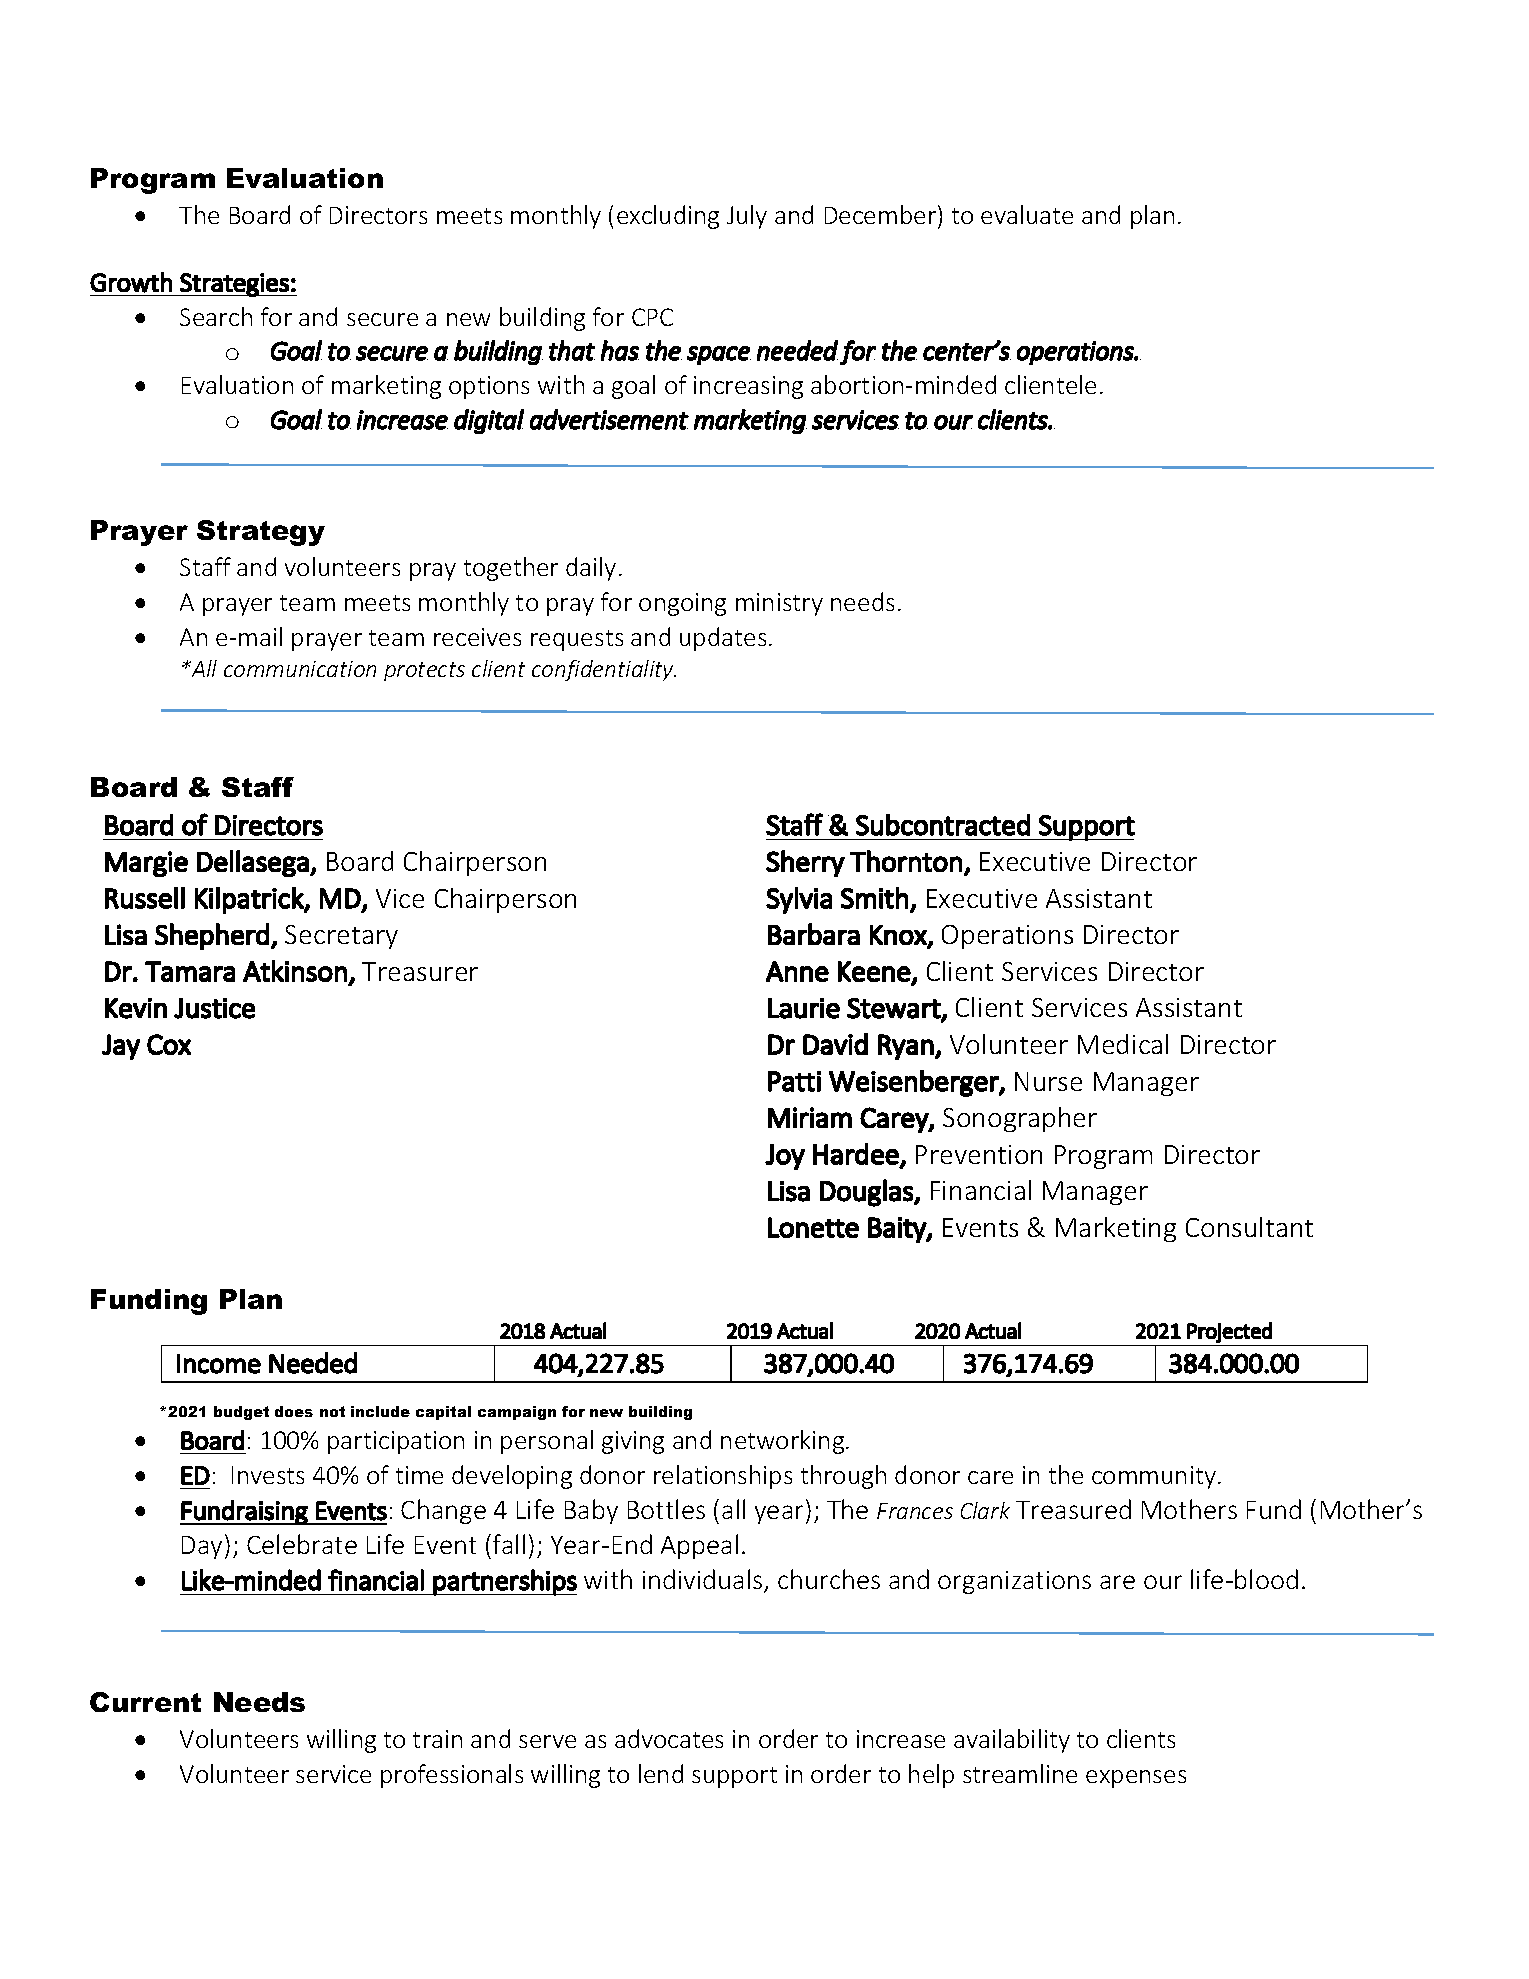  Describe the element at coordinates (1027, 214) in the screenshot. I see `evaluate` at that location.
